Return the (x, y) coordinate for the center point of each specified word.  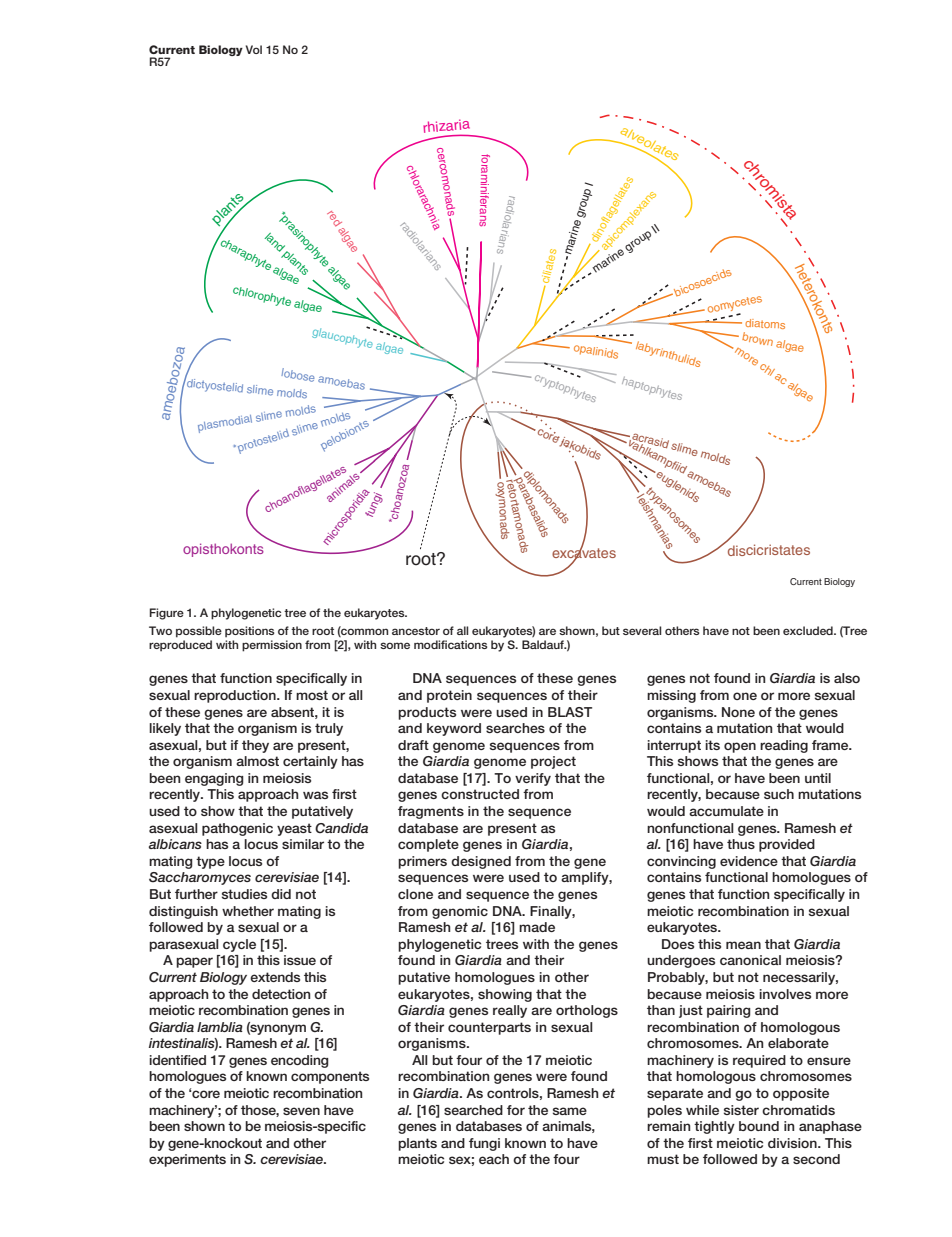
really (510, 1011)
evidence (749, 861)
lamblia (220, 1027)
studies (244, 894)
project (553, 762)
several (642, 630)
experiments (187, 1160)
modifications (451, 644)
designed (481, 862)
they (255, 746)
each (494, 1159)
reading (784, 746)
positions (250, 632)
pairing (729, 1011)
